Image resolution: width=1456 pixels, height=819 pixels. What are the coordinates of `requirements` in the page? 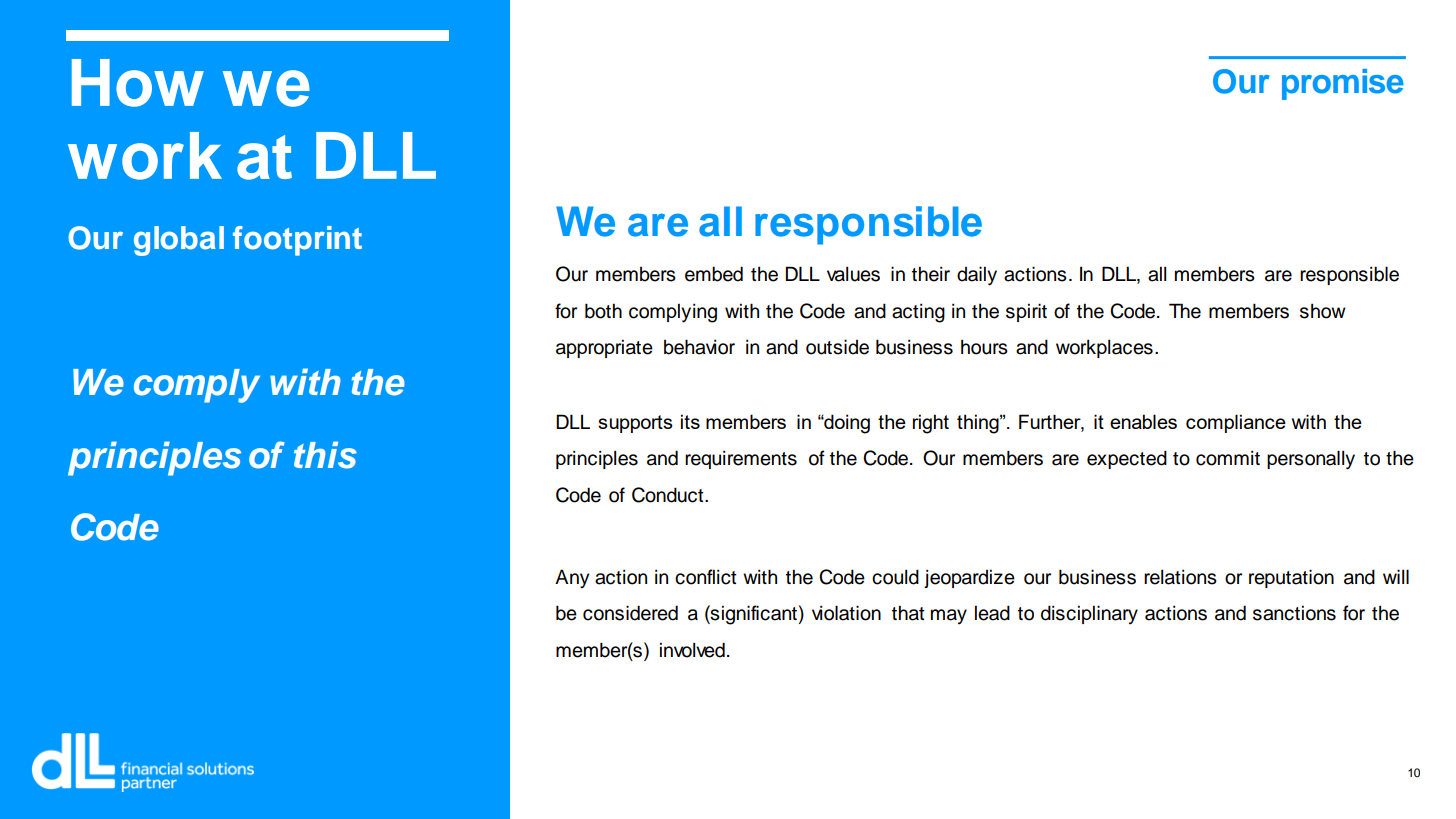 It's located at (741, 460).
